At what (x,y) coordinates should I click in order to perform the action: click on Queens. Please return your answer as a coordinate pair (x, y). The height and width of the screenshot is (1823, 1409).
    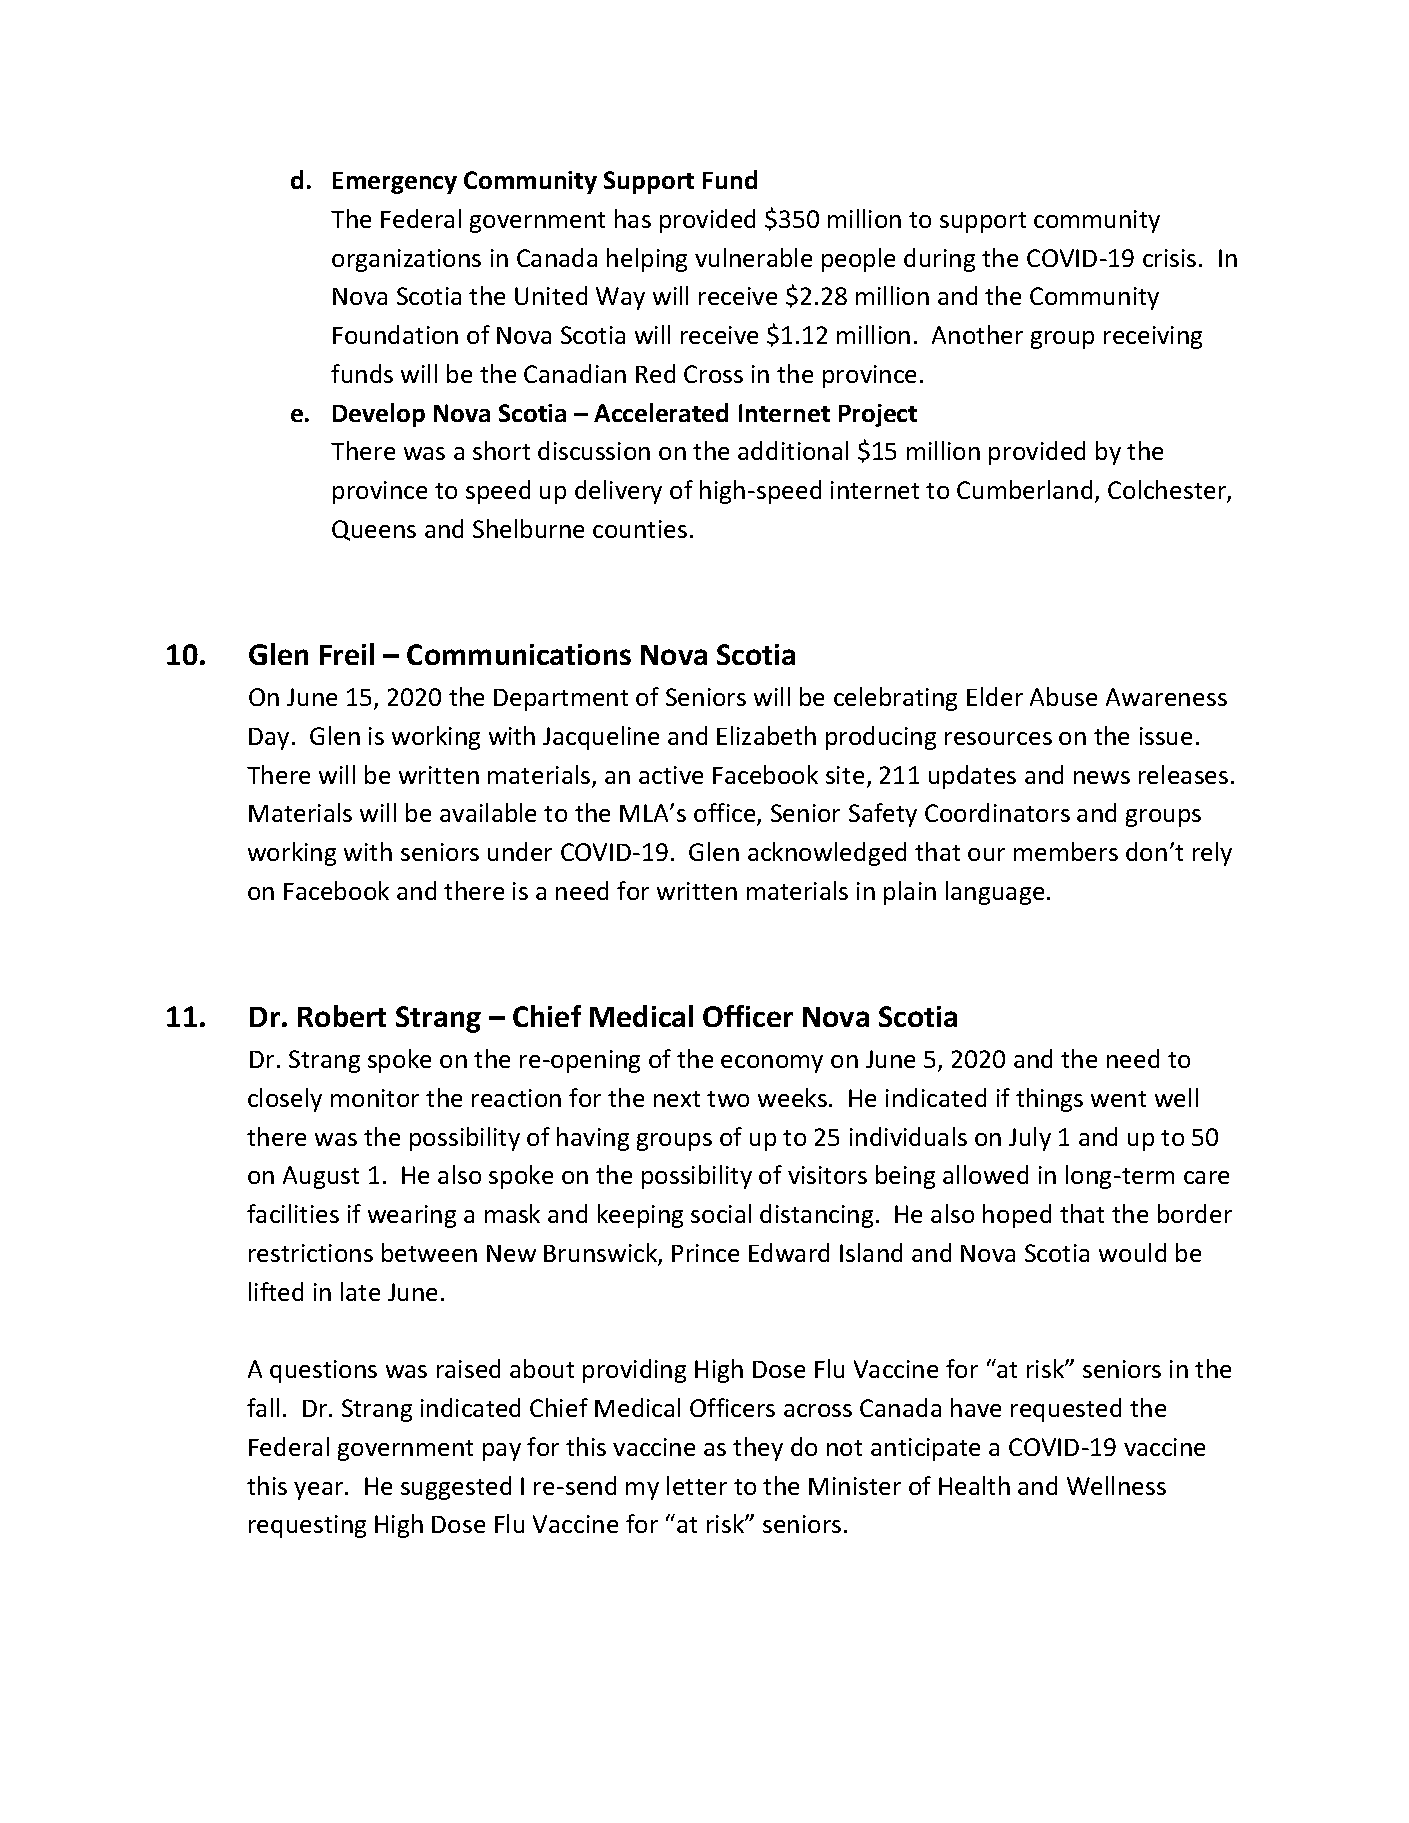
    Looking at the image, I should click on (374, 530).
